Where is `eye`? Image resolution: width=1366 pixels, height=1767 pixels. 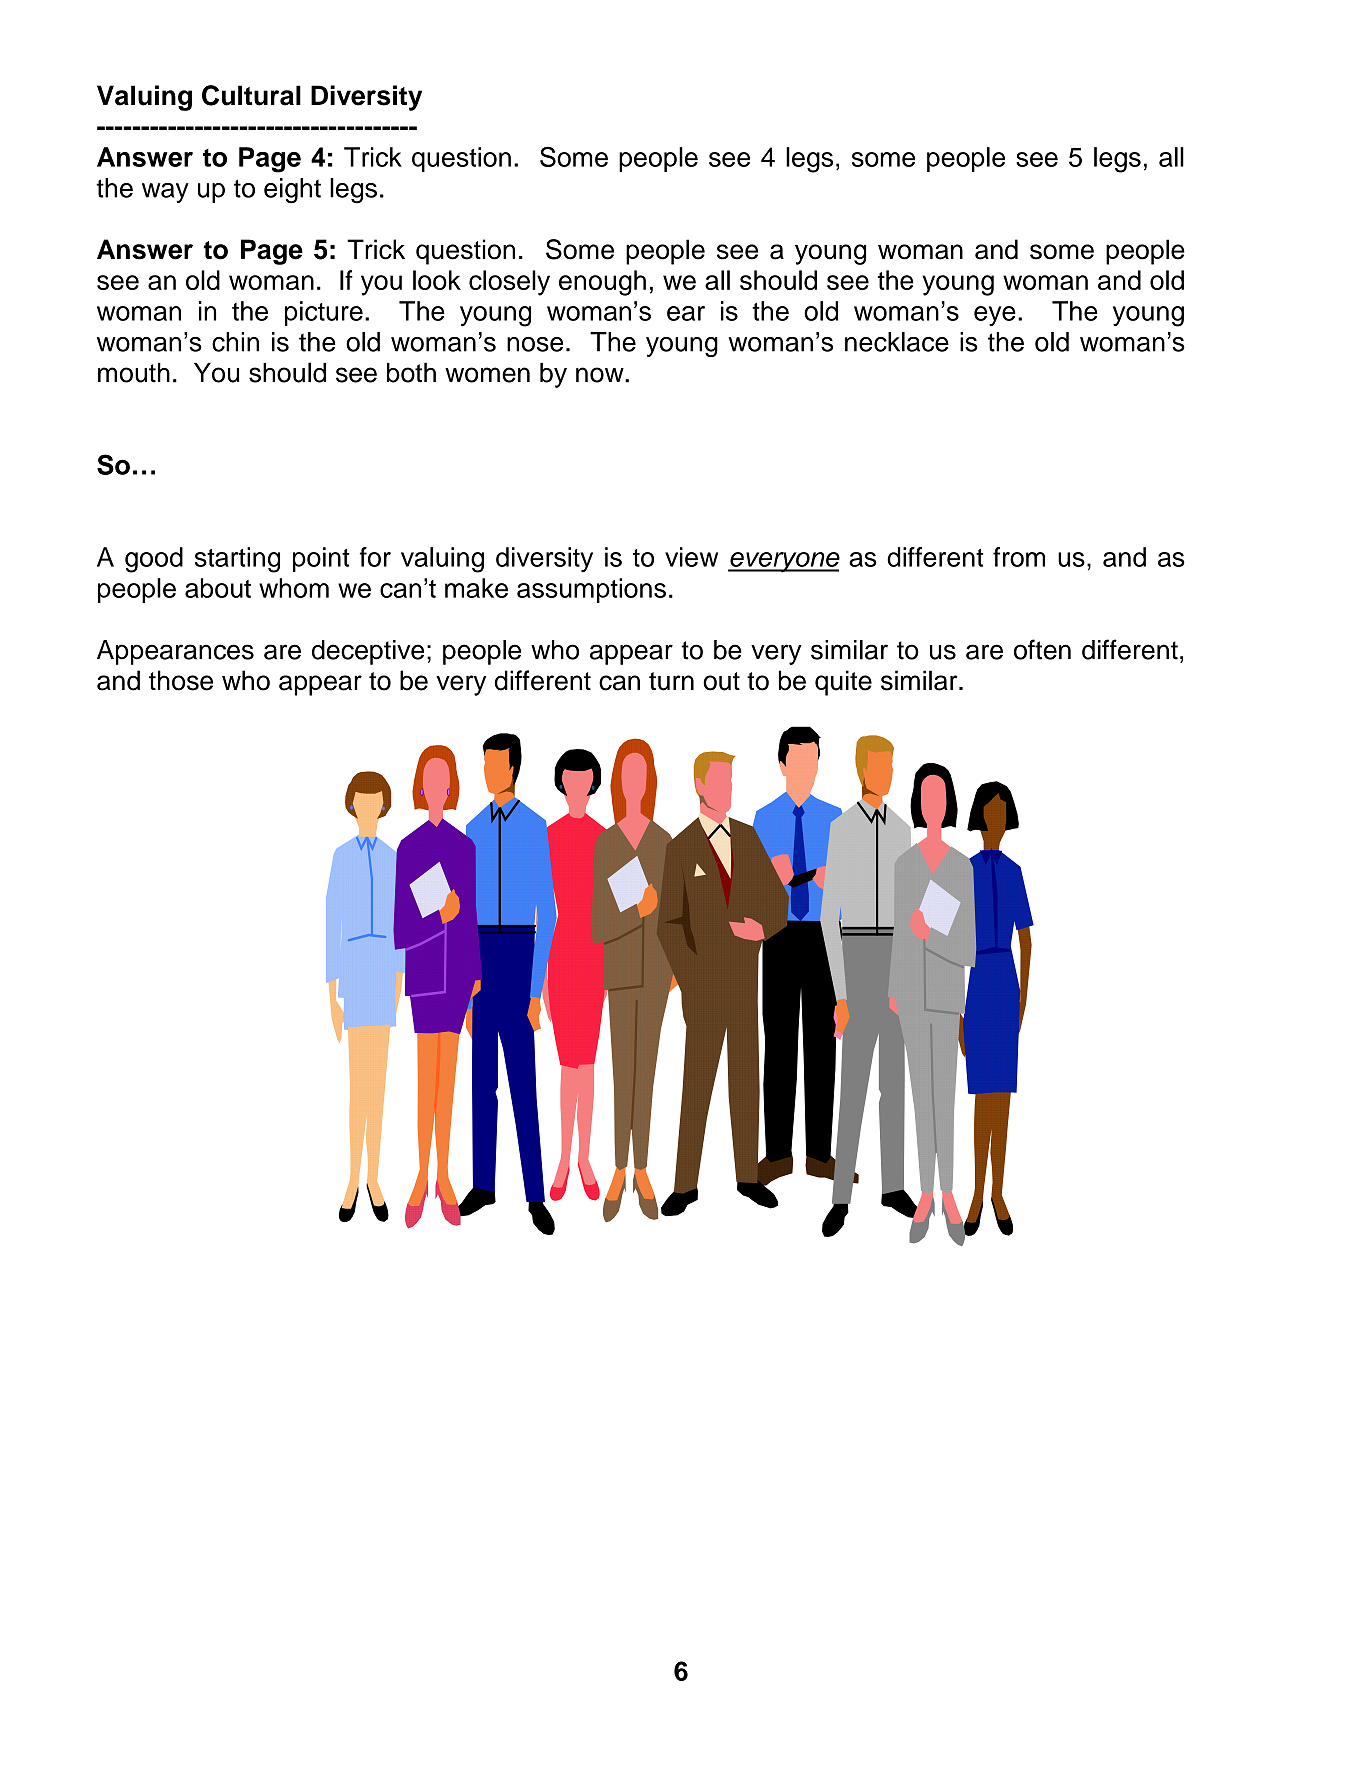 eye is located at coordinates (995, 316).
